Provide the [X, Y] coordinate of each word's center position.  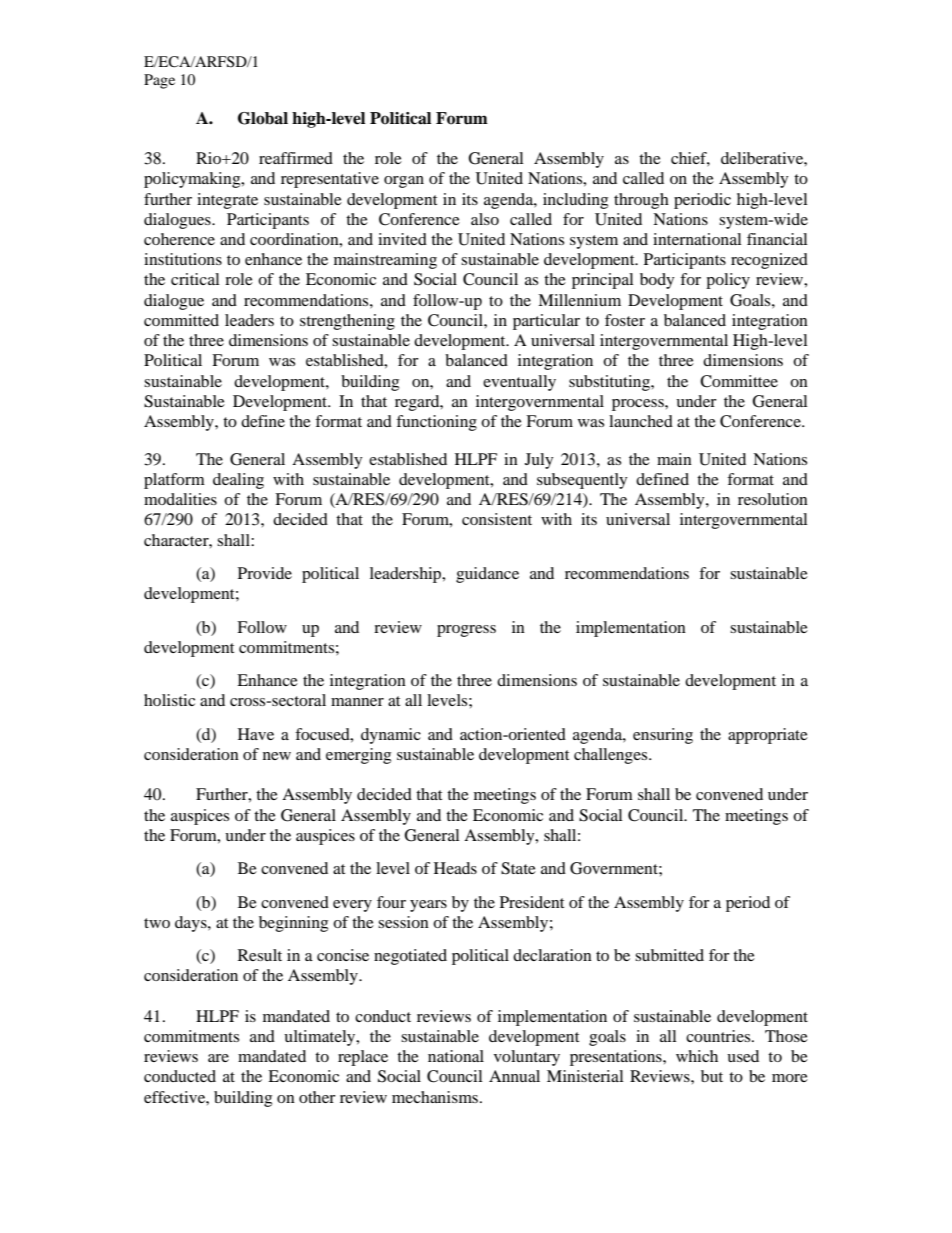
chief [690, 159]
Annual [514, 1076]
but [712, 1076]
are [218, 1058]
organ [404, 182]
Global [263, 118]
